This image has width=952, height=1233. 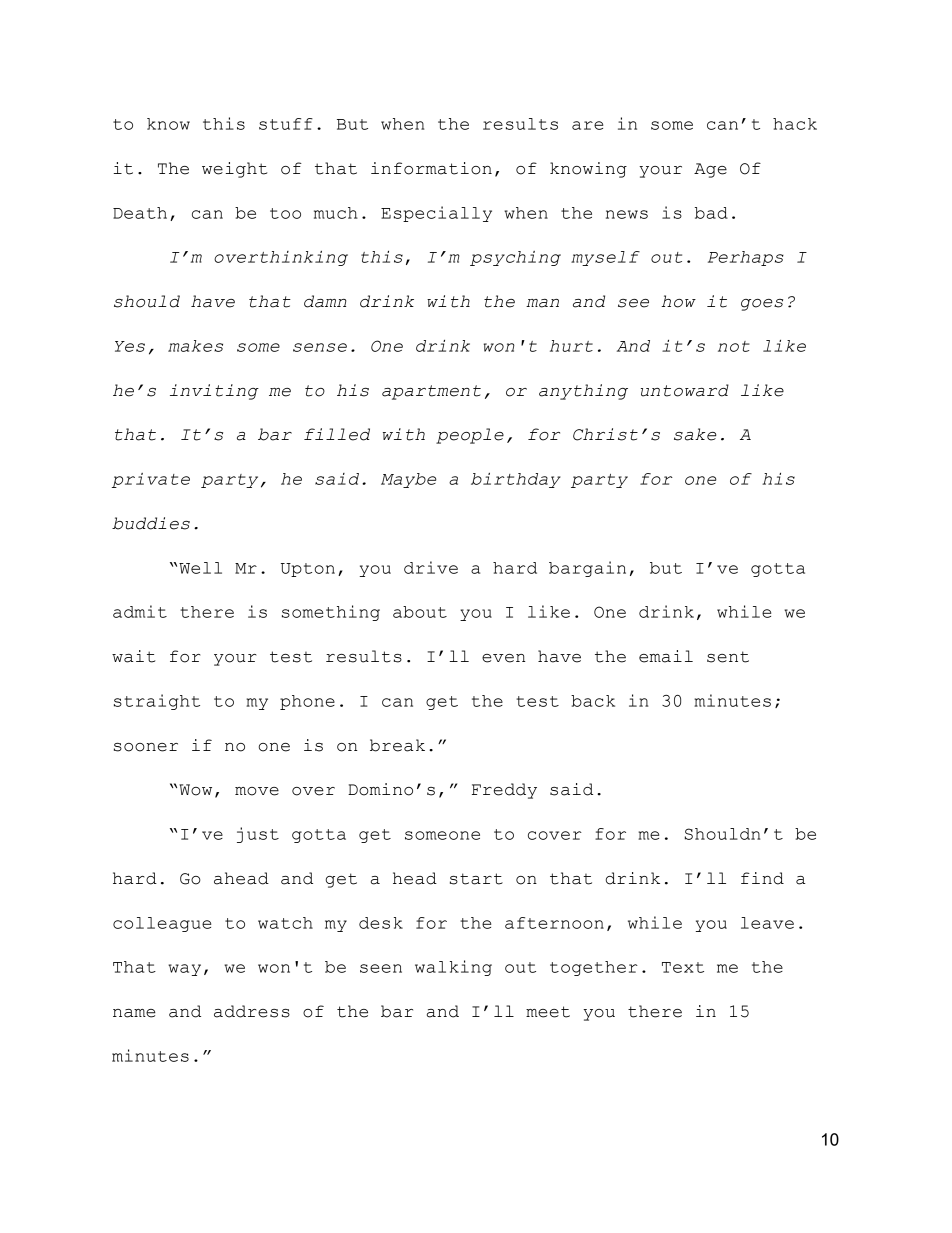 I want to click on Well, so click(x=200, y=568).
